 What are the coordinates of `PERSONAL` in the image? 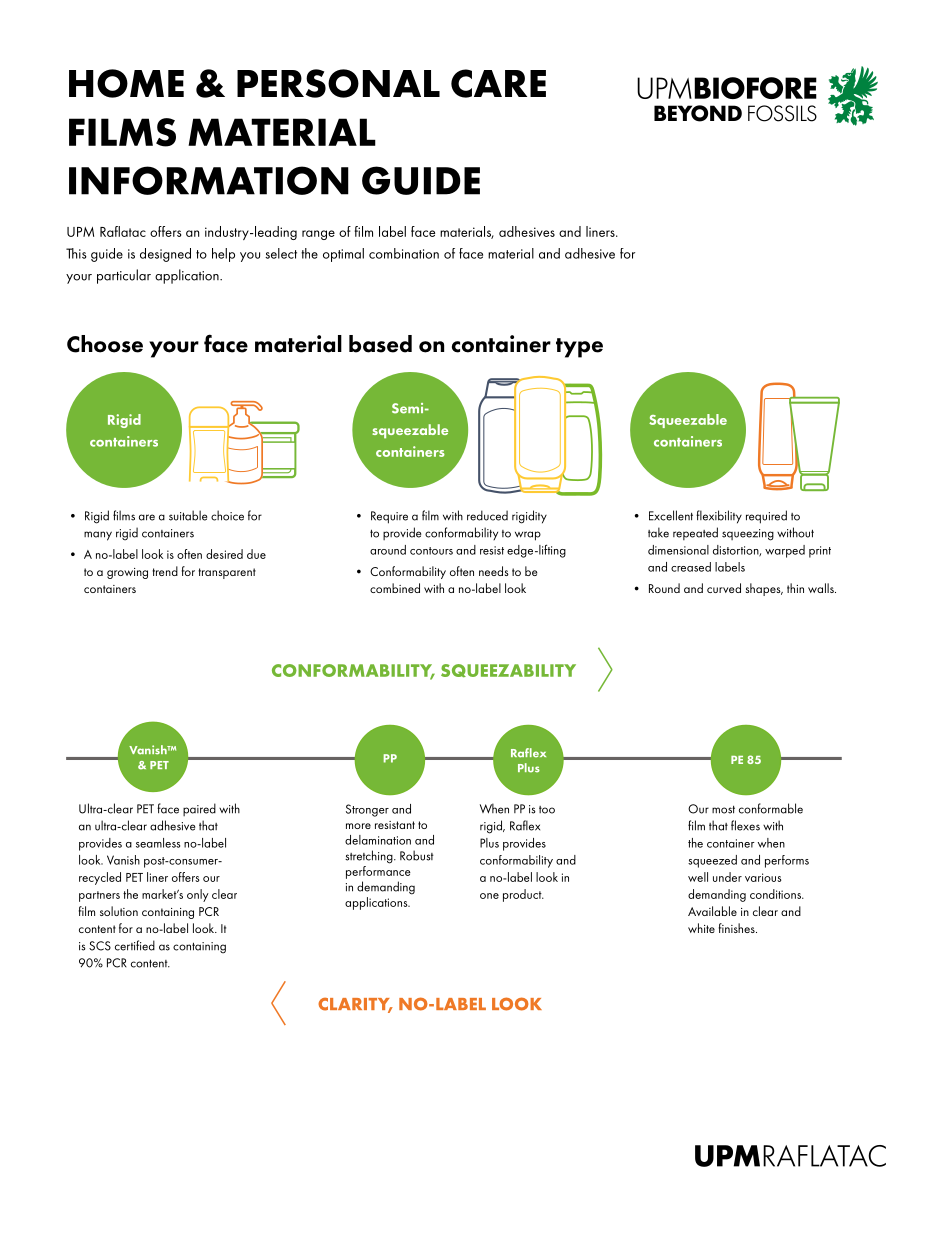 It's located at (338, 83).
